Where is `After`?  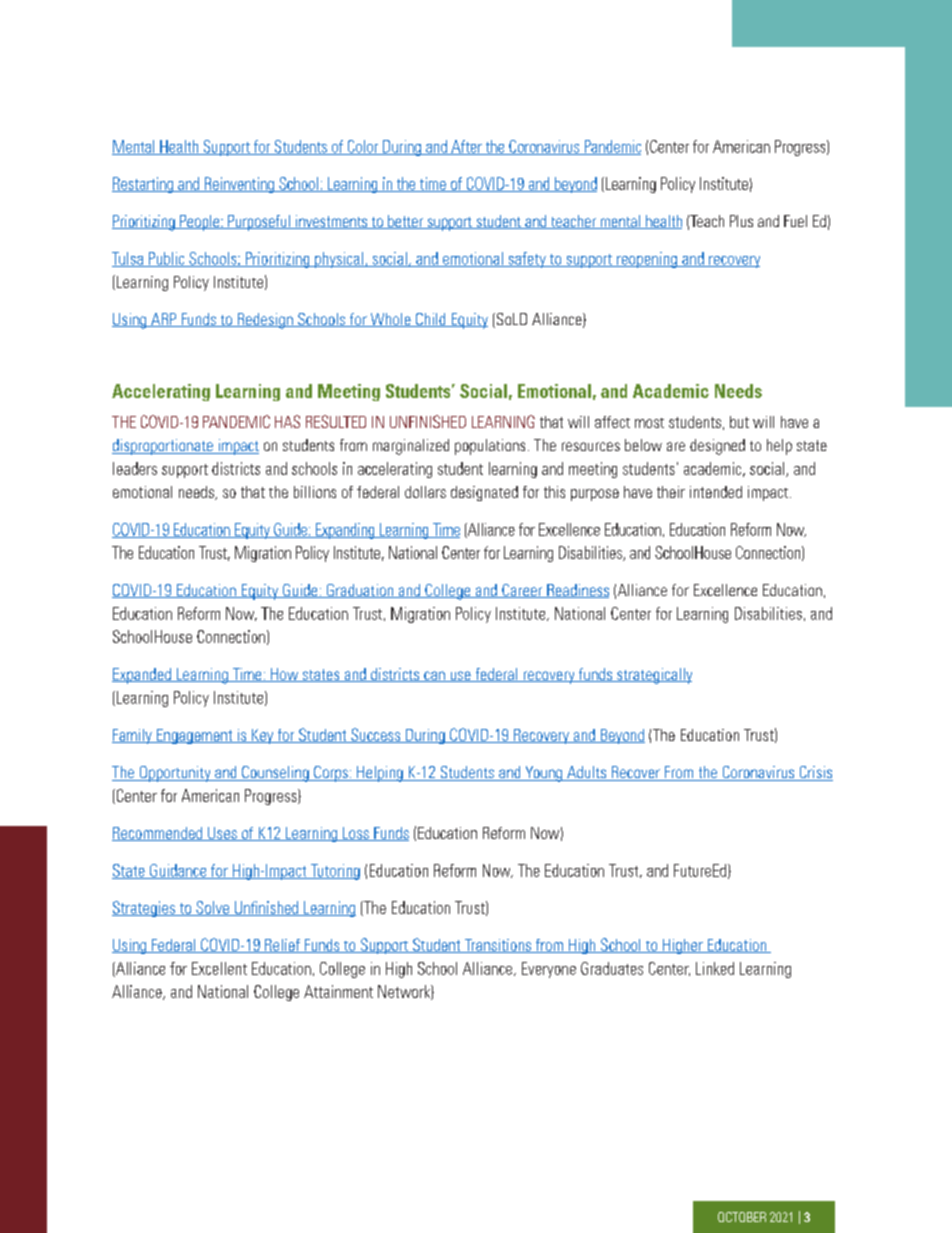 After is located at coordinates (466, 147).
